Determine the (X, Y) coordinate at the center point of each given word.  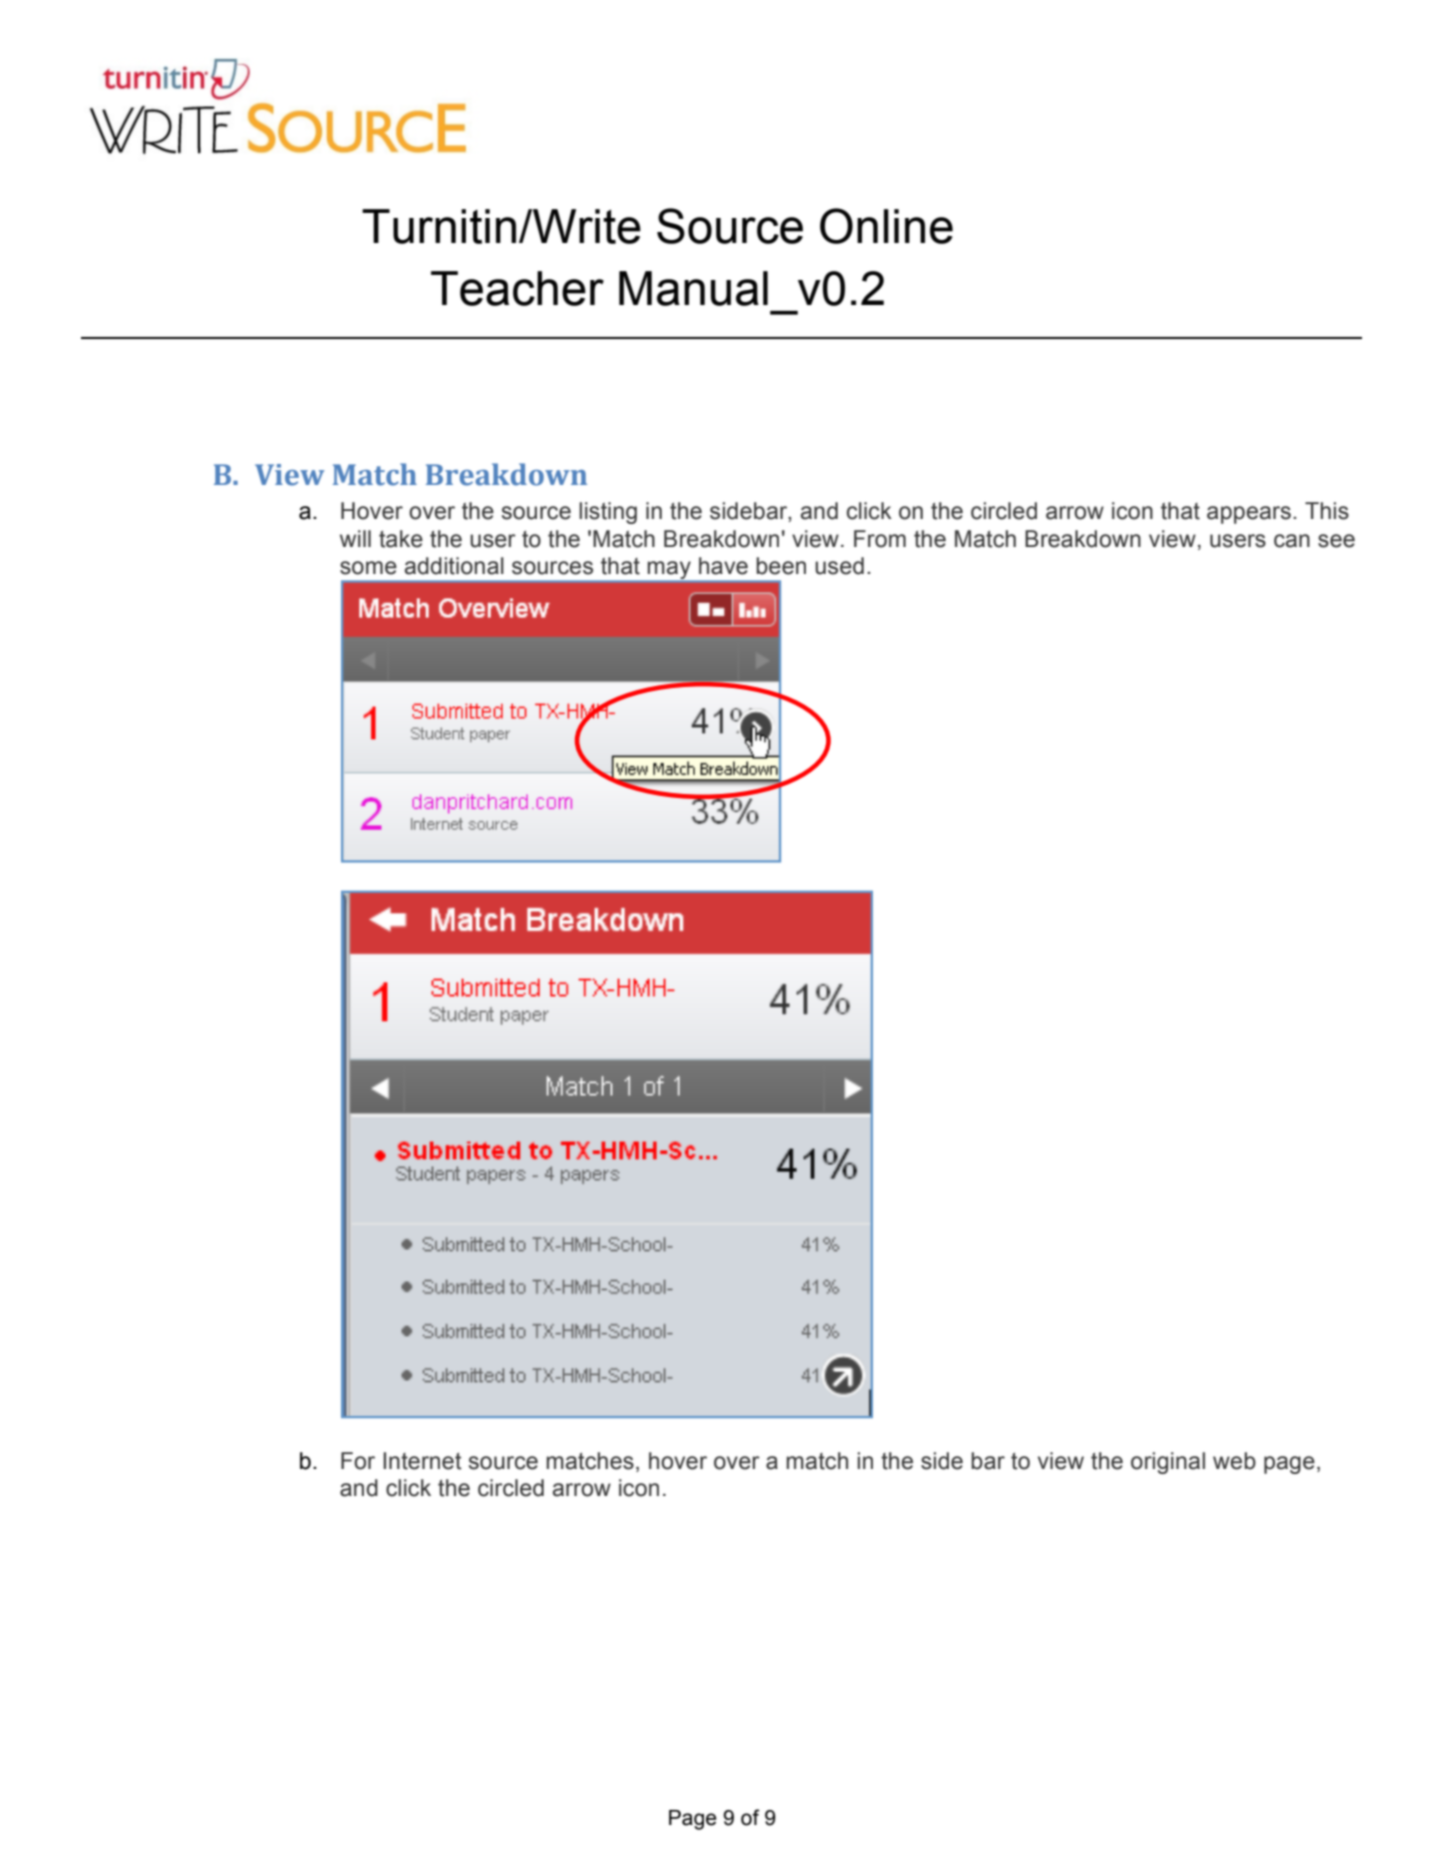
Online (886, 226)
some (368, 568)
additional (454, 566)
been (781, 566)
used (839, 566)
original (1168, 1463)
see (1336, 541)
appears (1249, 515)
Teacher (517, 288)
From (880, 539)
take (401, 539)
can (1292, 541)
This (1327, 511)
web (1234, 1461)
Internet (422, 1461)
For (358, 1461)
